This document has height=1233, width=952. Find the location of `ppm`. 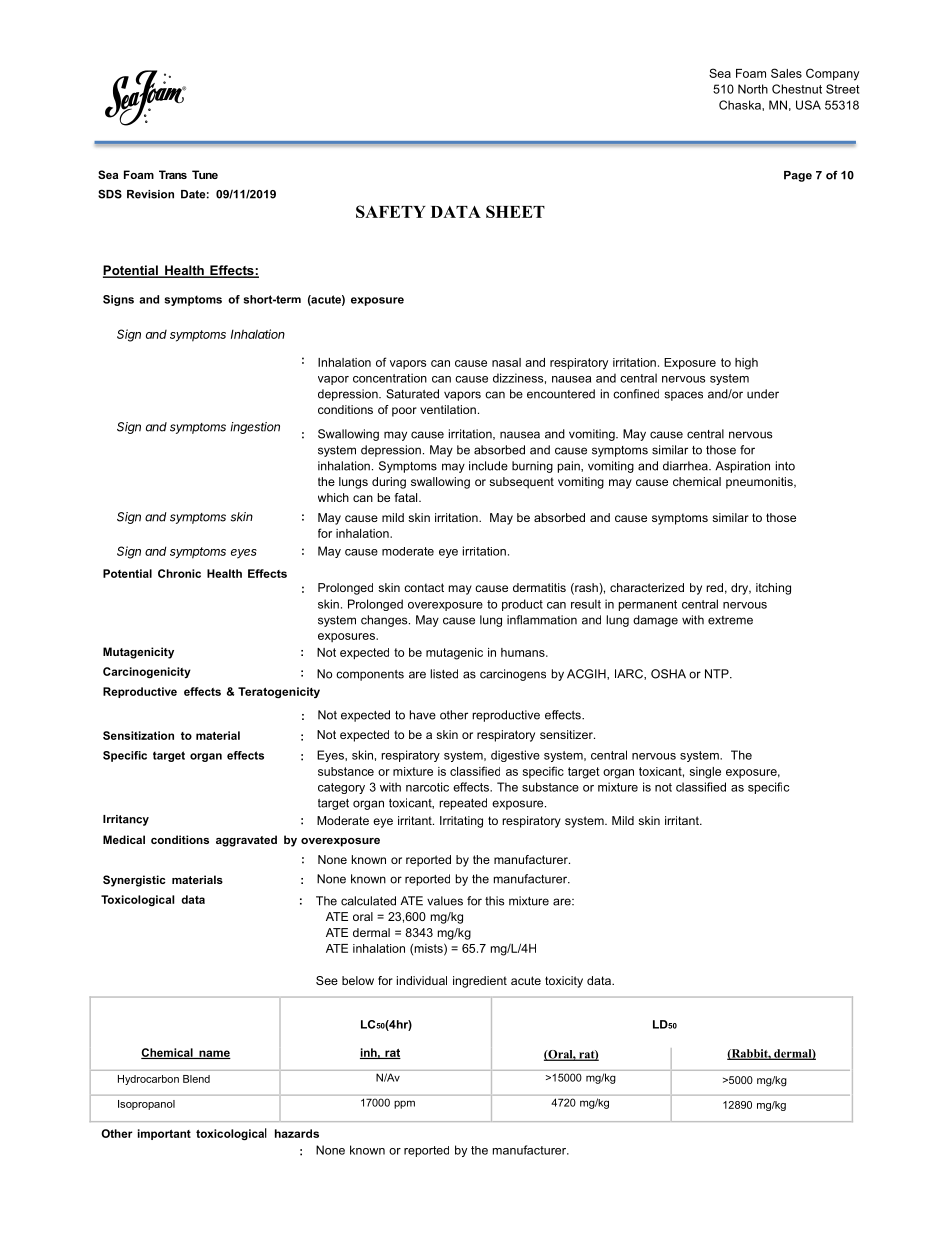

ppm is located at coordinates (404, 1104).
